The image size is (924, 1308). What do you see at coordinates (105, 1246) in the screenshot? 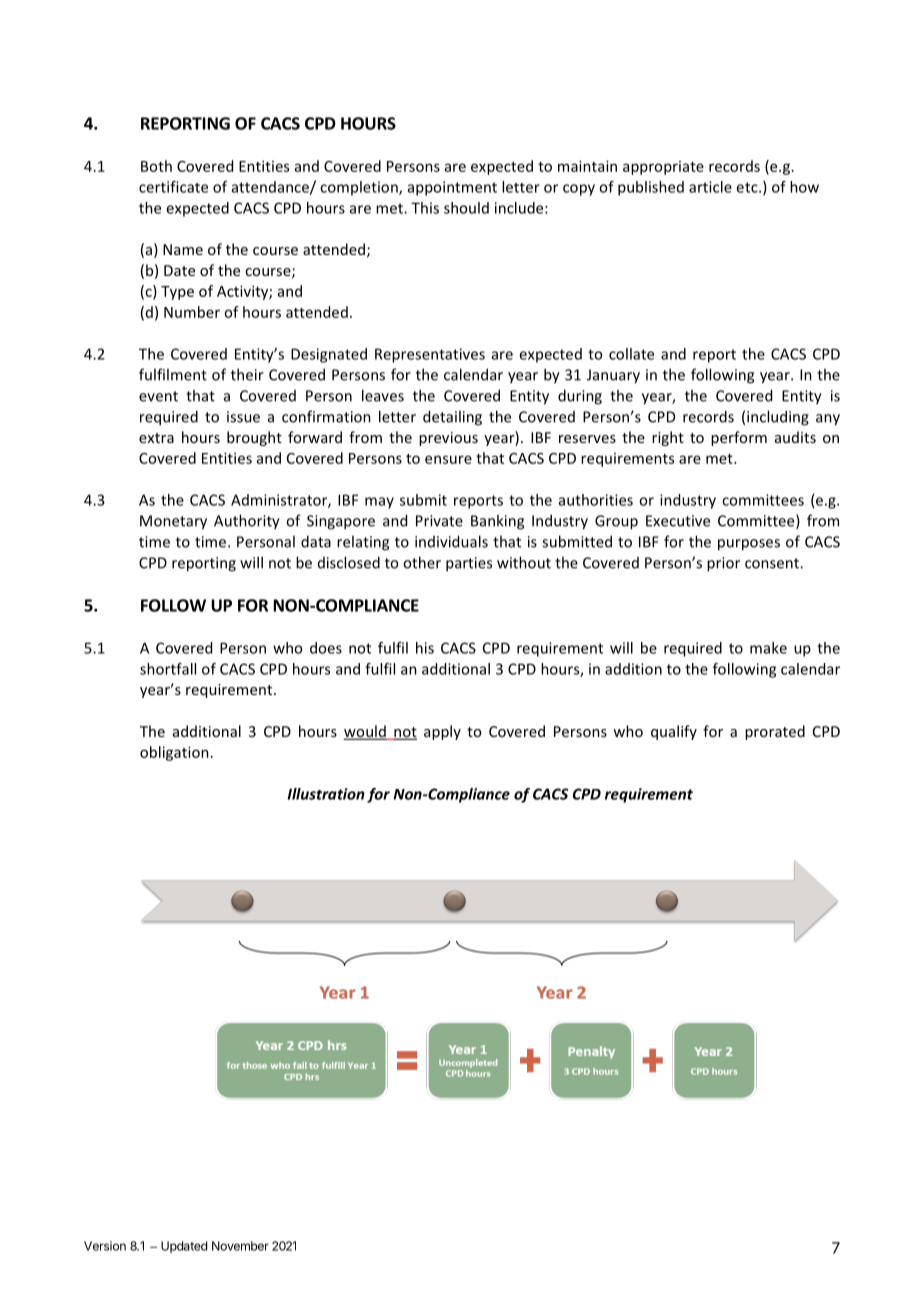
I see `Version` at bounding box center [105, 1246].
